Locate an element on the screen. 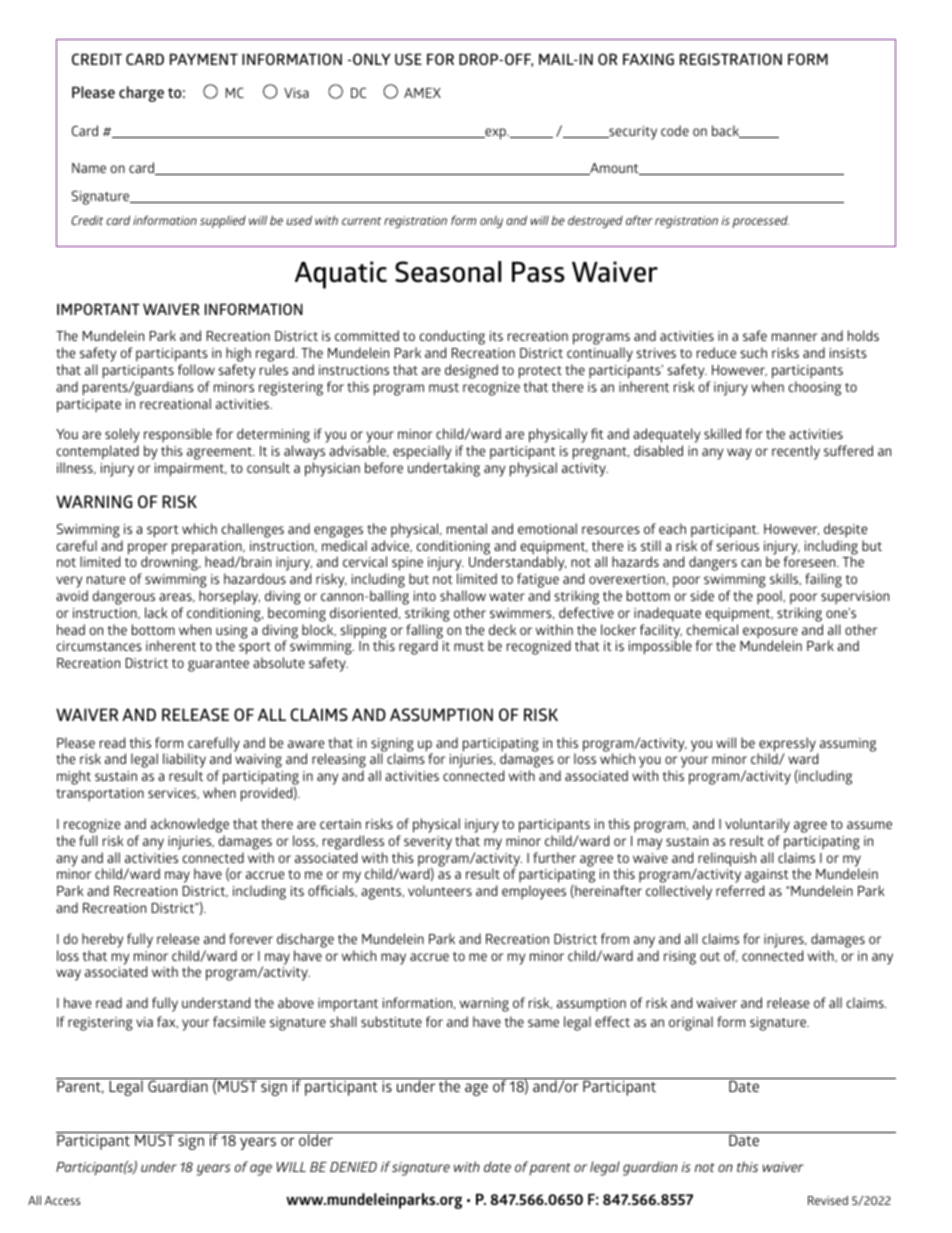 The width and height of the screenshot is (952, 1233). such is located at coordinates (754, 352).
